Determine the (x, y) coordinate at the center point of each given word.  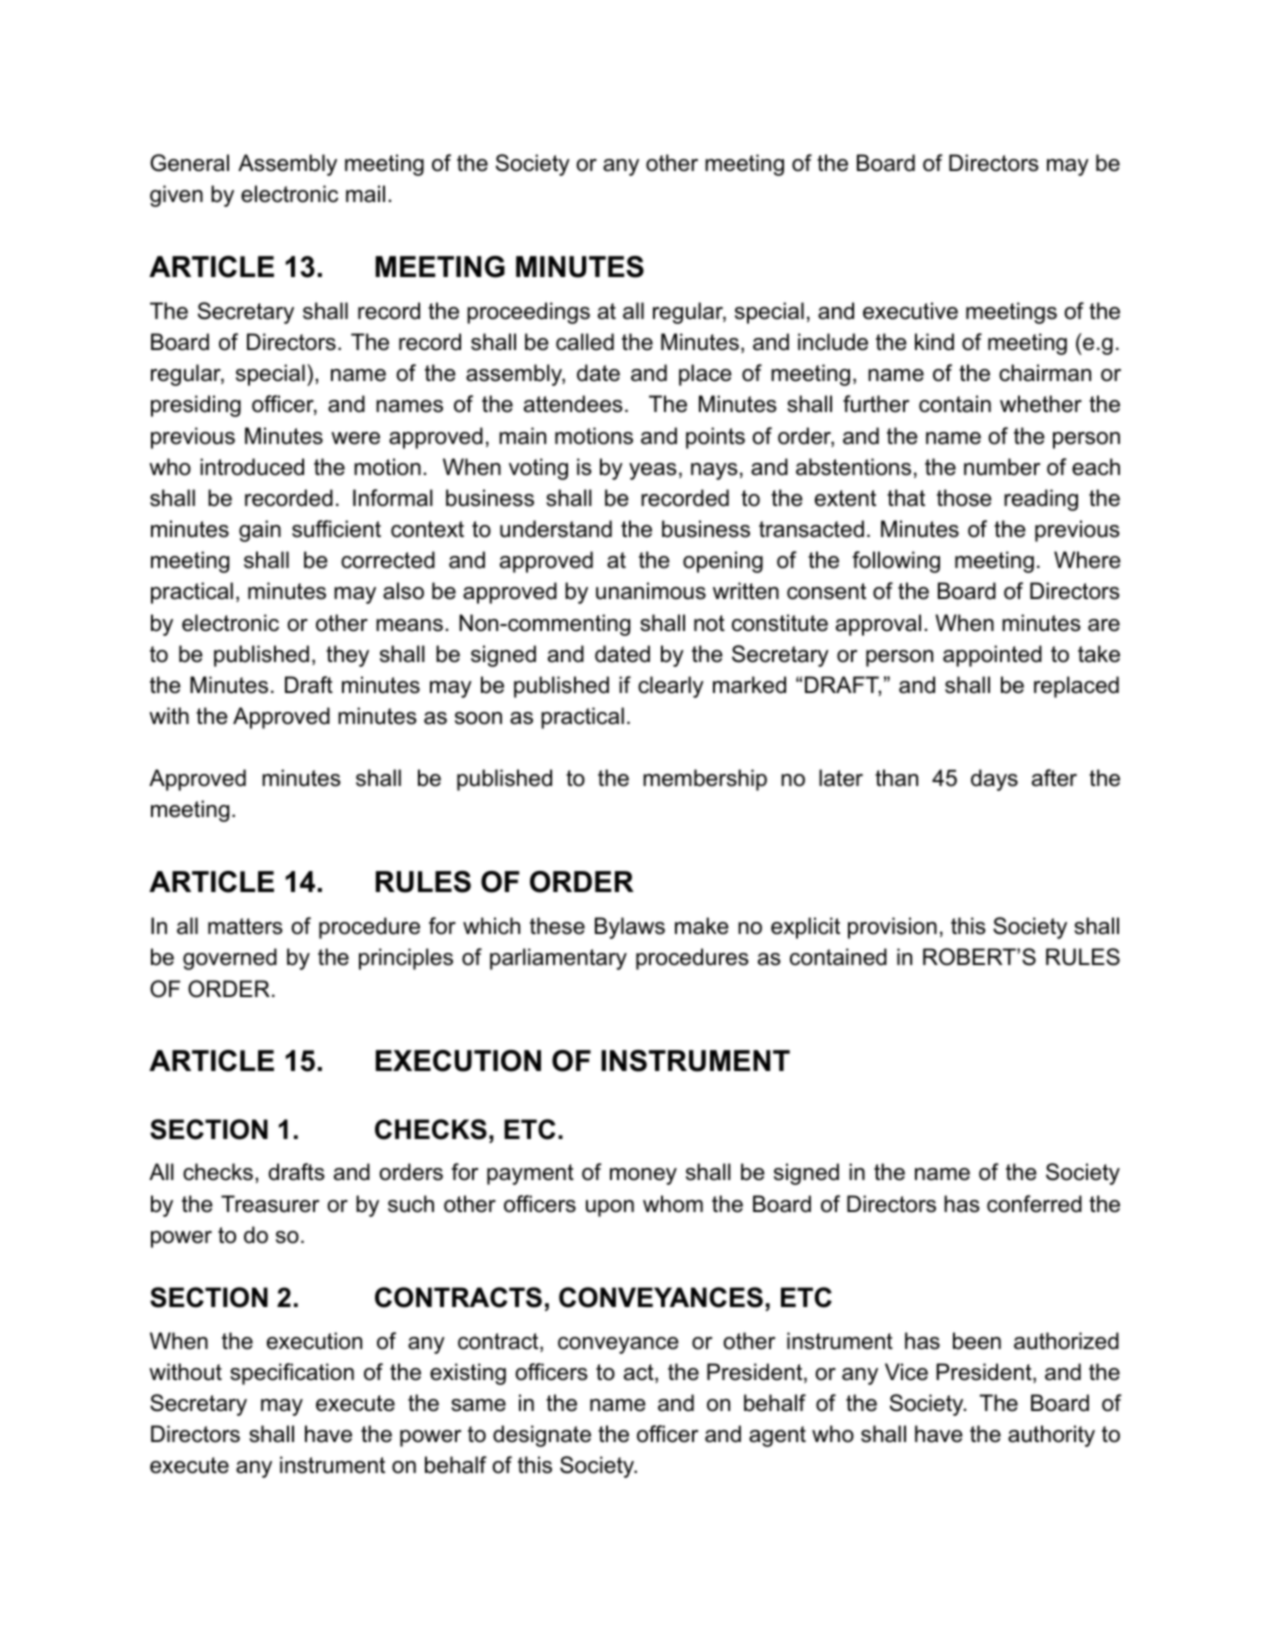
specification (292, 1374)
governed (230, 959)
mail (365, 194)
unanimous (651, 591)
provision (892, 928)
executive (910, 311)
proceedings (528, 313)
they (347, 656)
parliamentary (558, 959)
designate (542, 1436)
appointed (992, 656)
